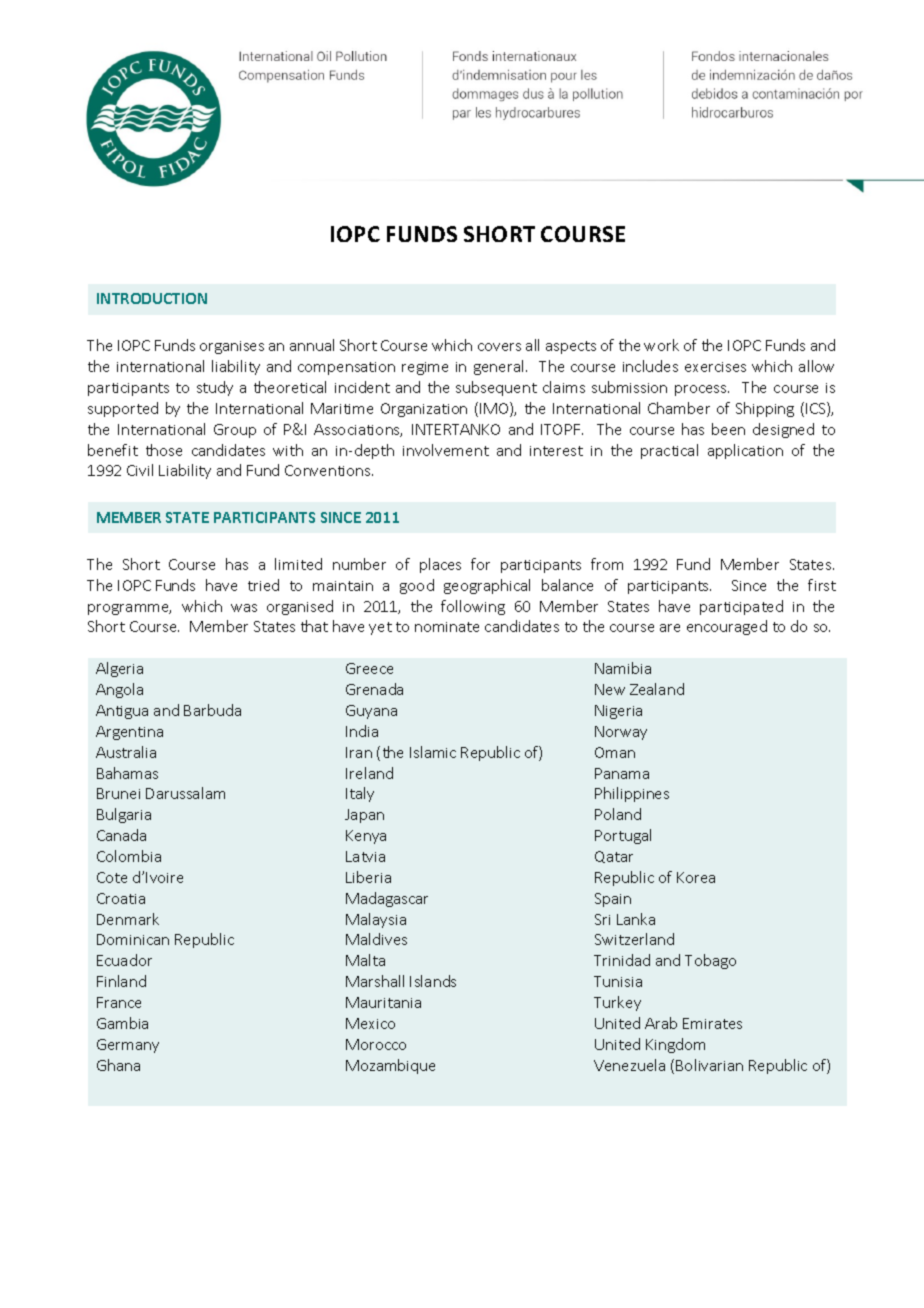 This document has width=924, height=1308. I want to click on Zealand, so click(657, 689).
